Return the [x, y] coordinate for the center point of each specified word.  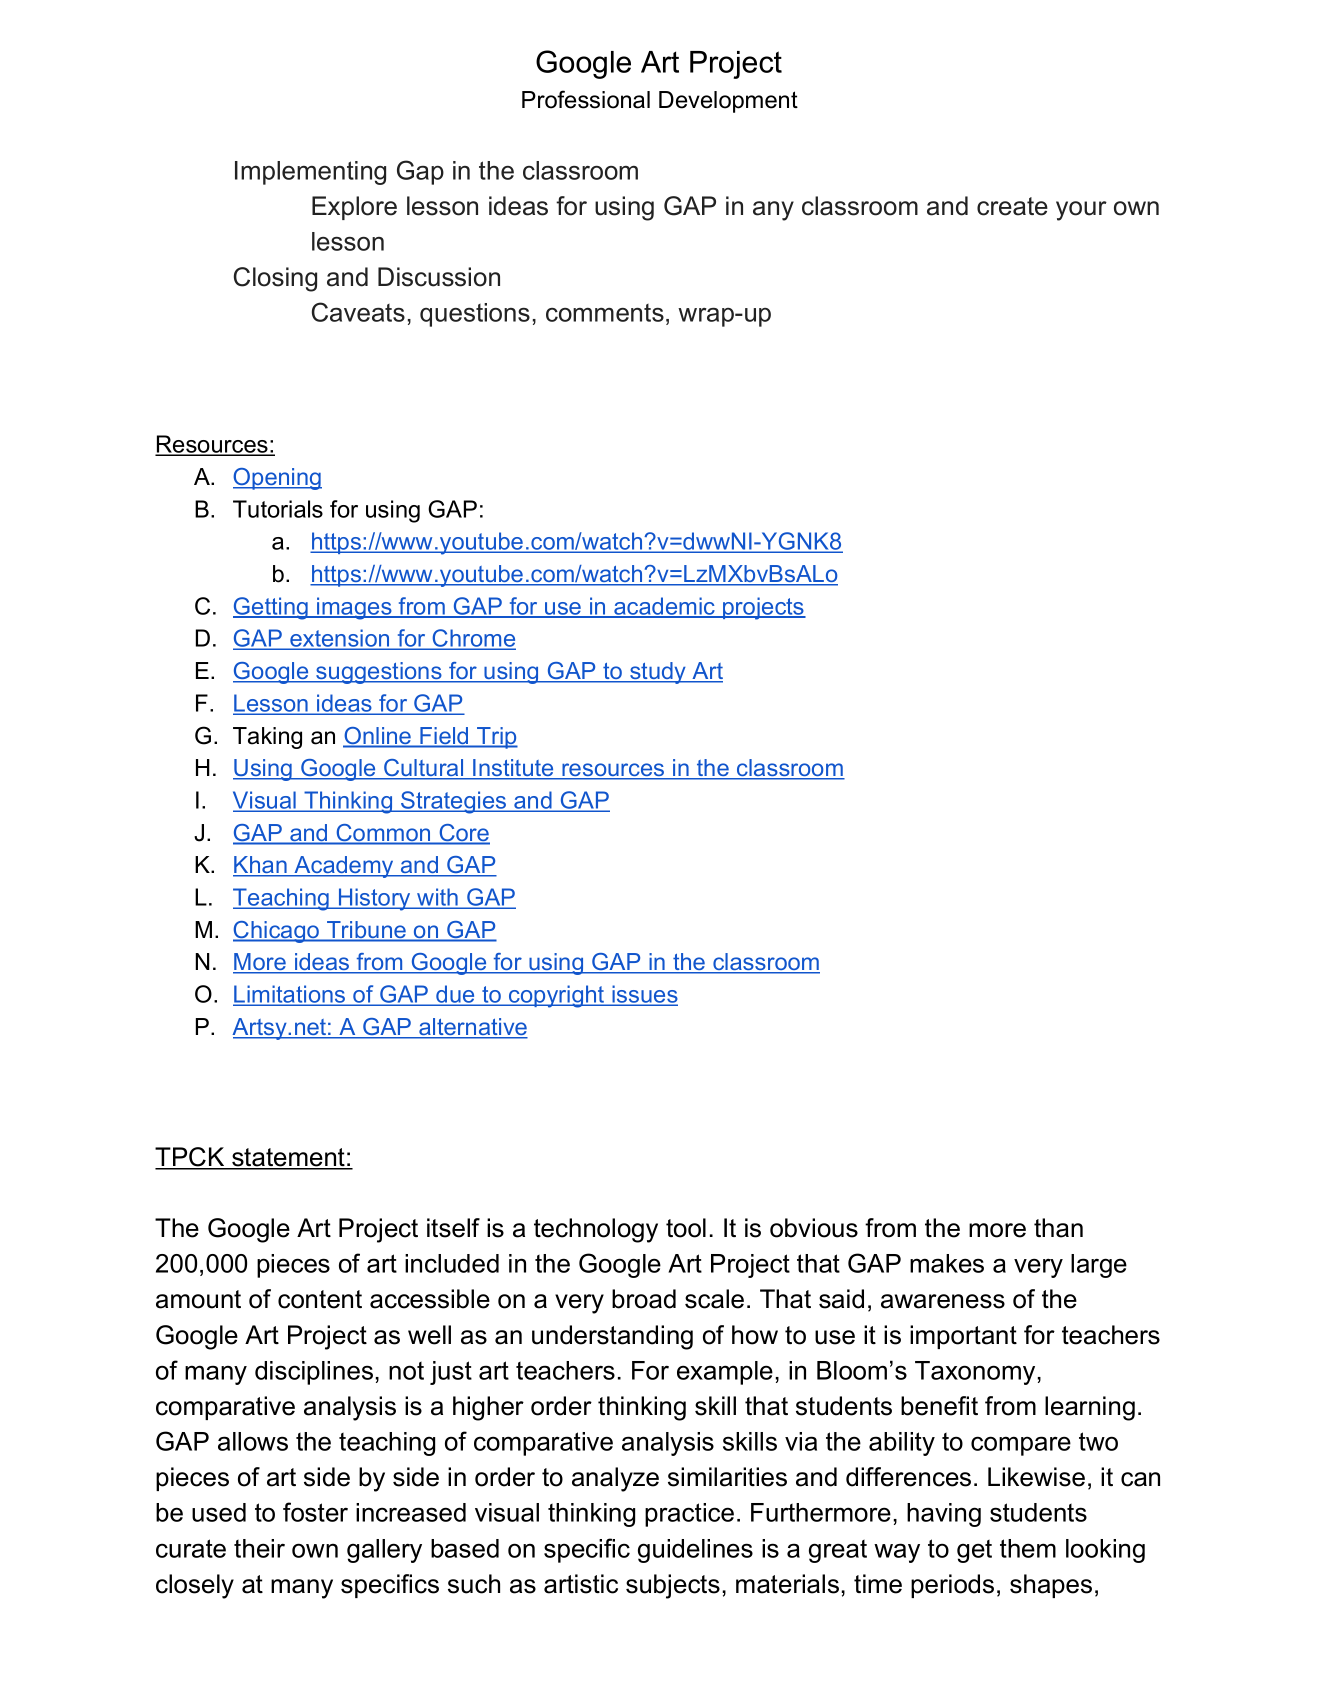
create [1012, 206]
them [1028, 1548]
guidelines [695, 1551]
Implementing [310, 173]
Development [728, 102]
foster [315, 1512]
